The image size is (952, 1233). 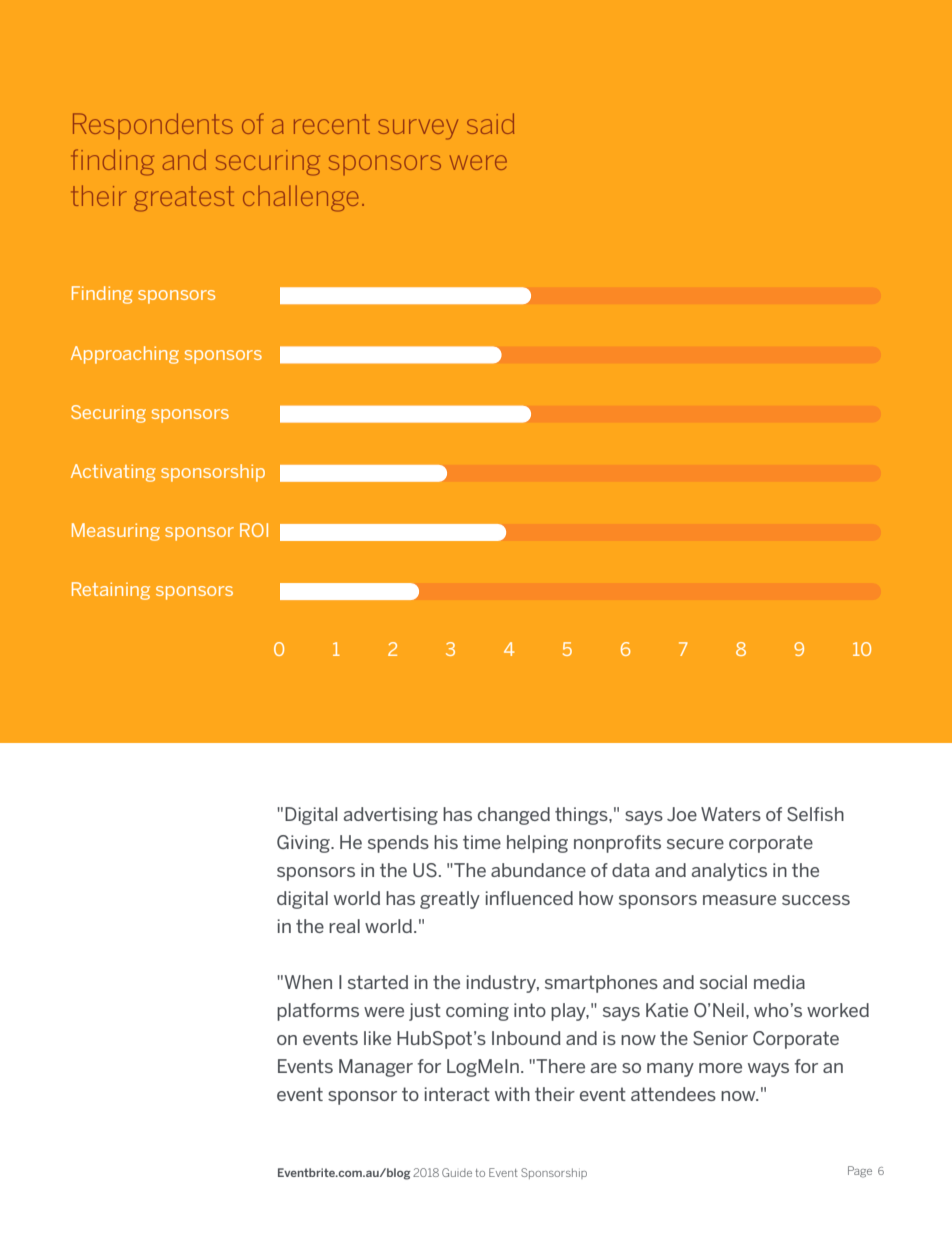 I want to click on Respondents, so click(x=153, y=126).
